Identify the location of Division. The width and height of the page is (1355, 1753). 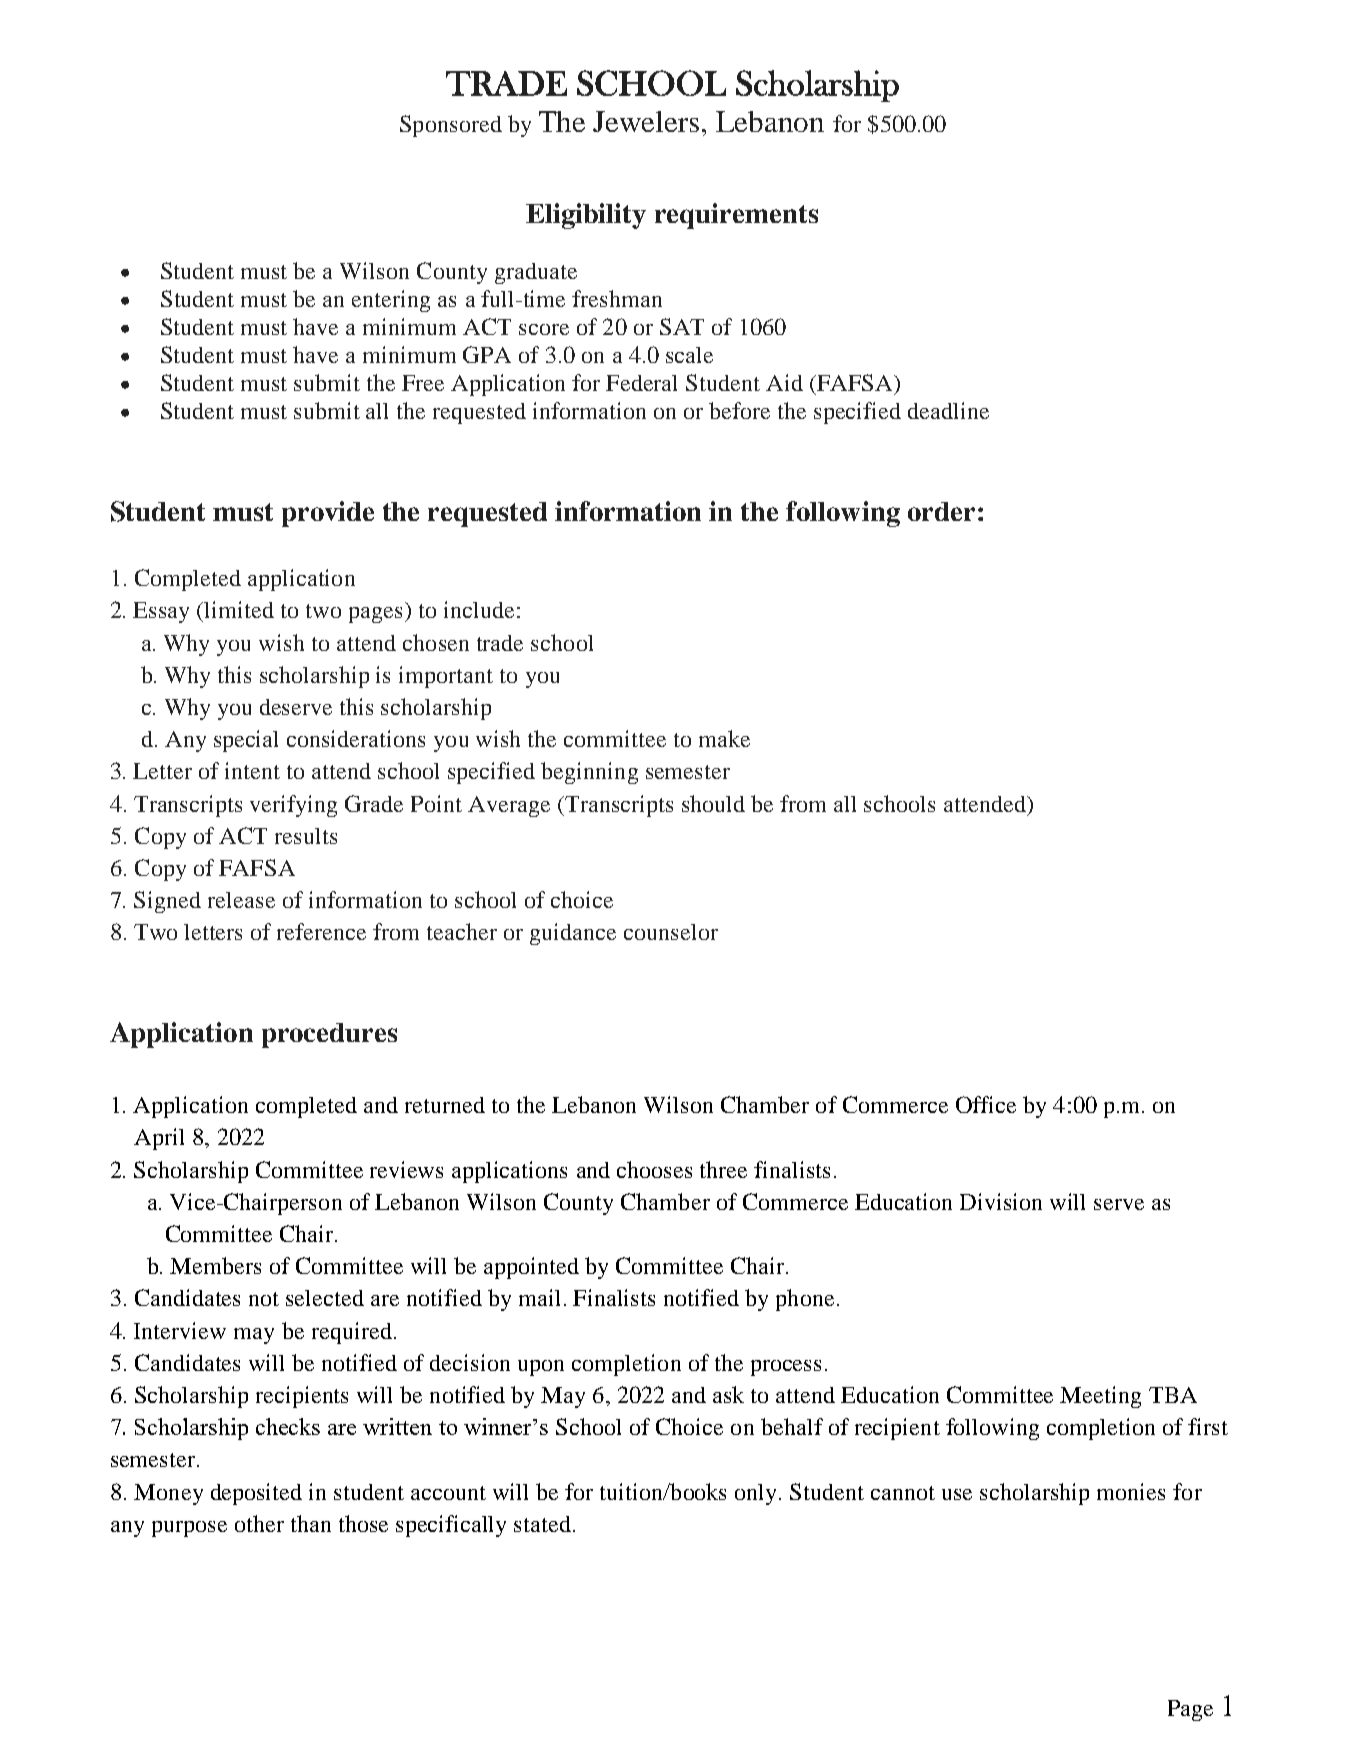
(1001, 1201).
